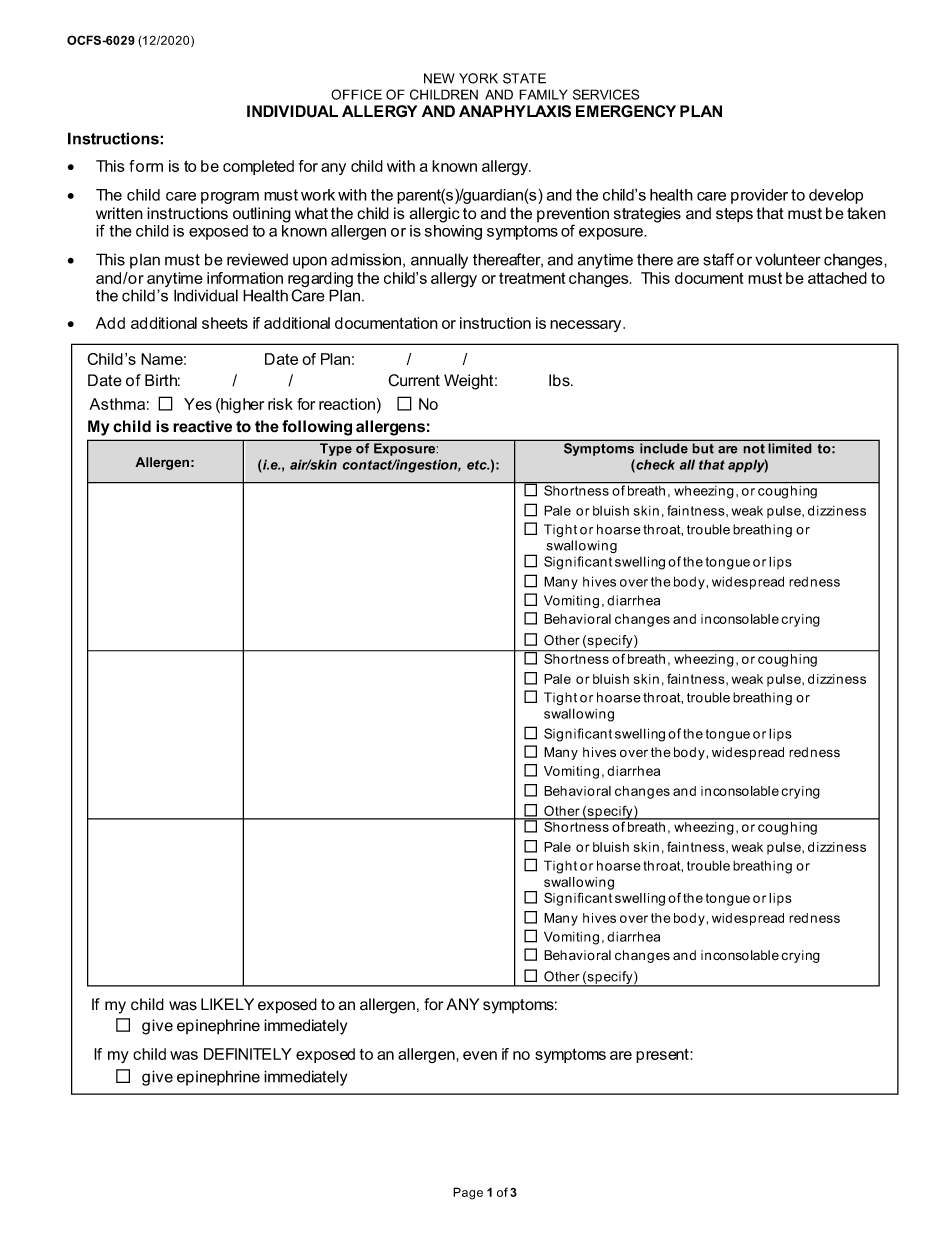  Describe the element at coordinates (227, 1004) in the screenshot. I see `LIKELY` at that location.
